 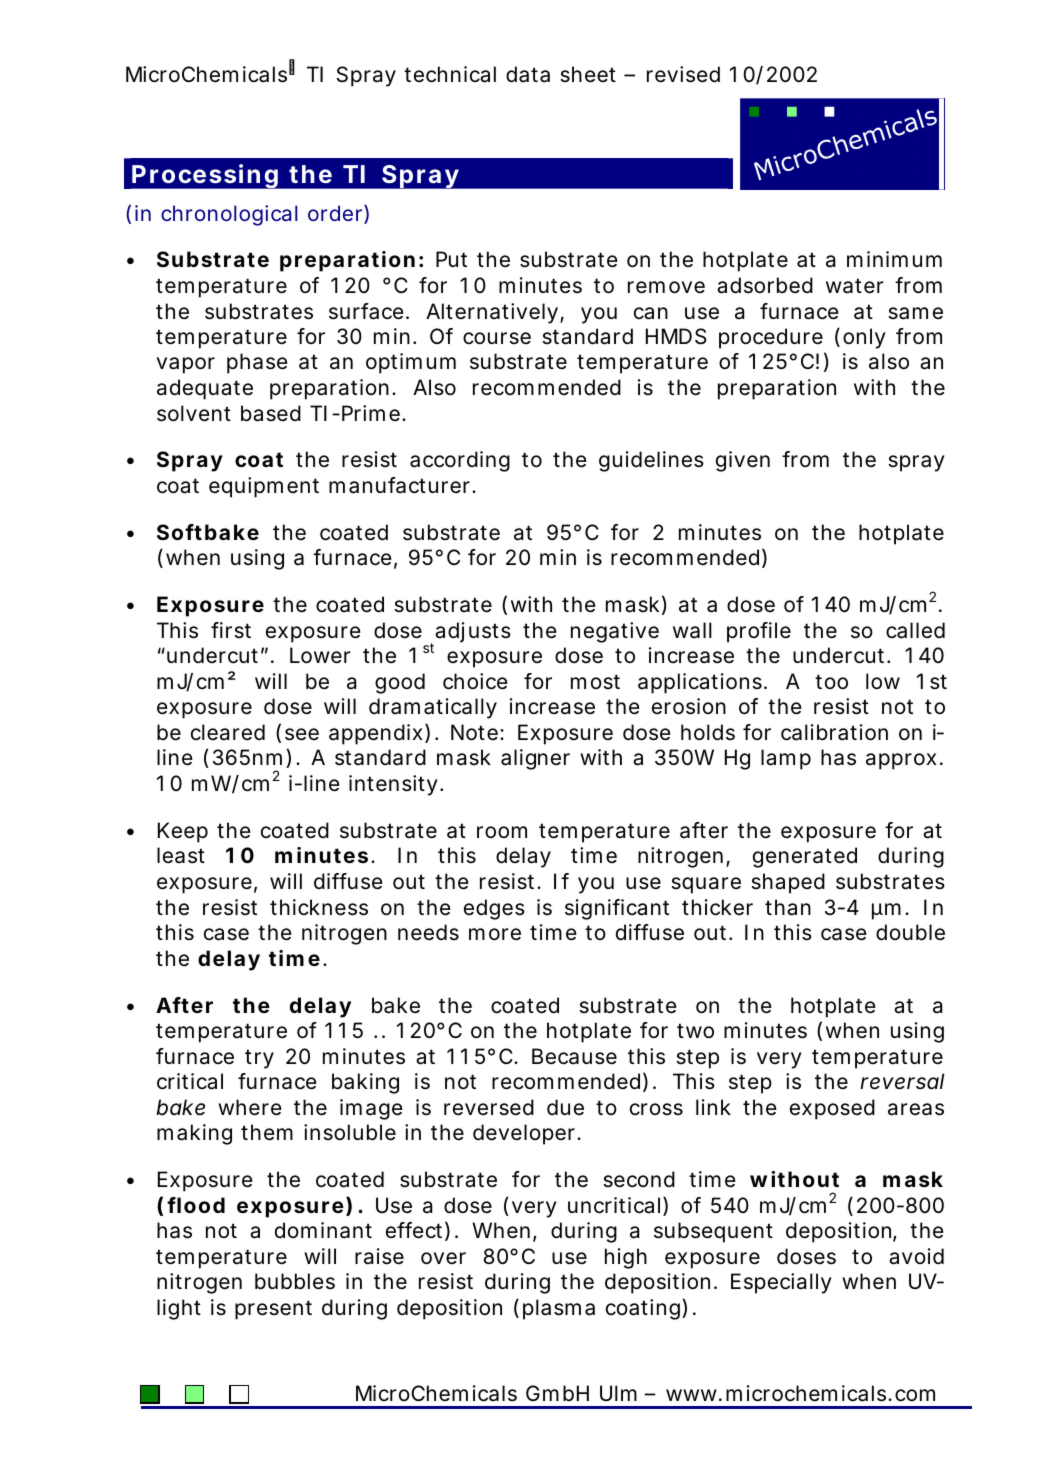 What do you see at coordinates (834, 732) in the screenshot?
I see `calibration` at bounding box center [834, 732].
